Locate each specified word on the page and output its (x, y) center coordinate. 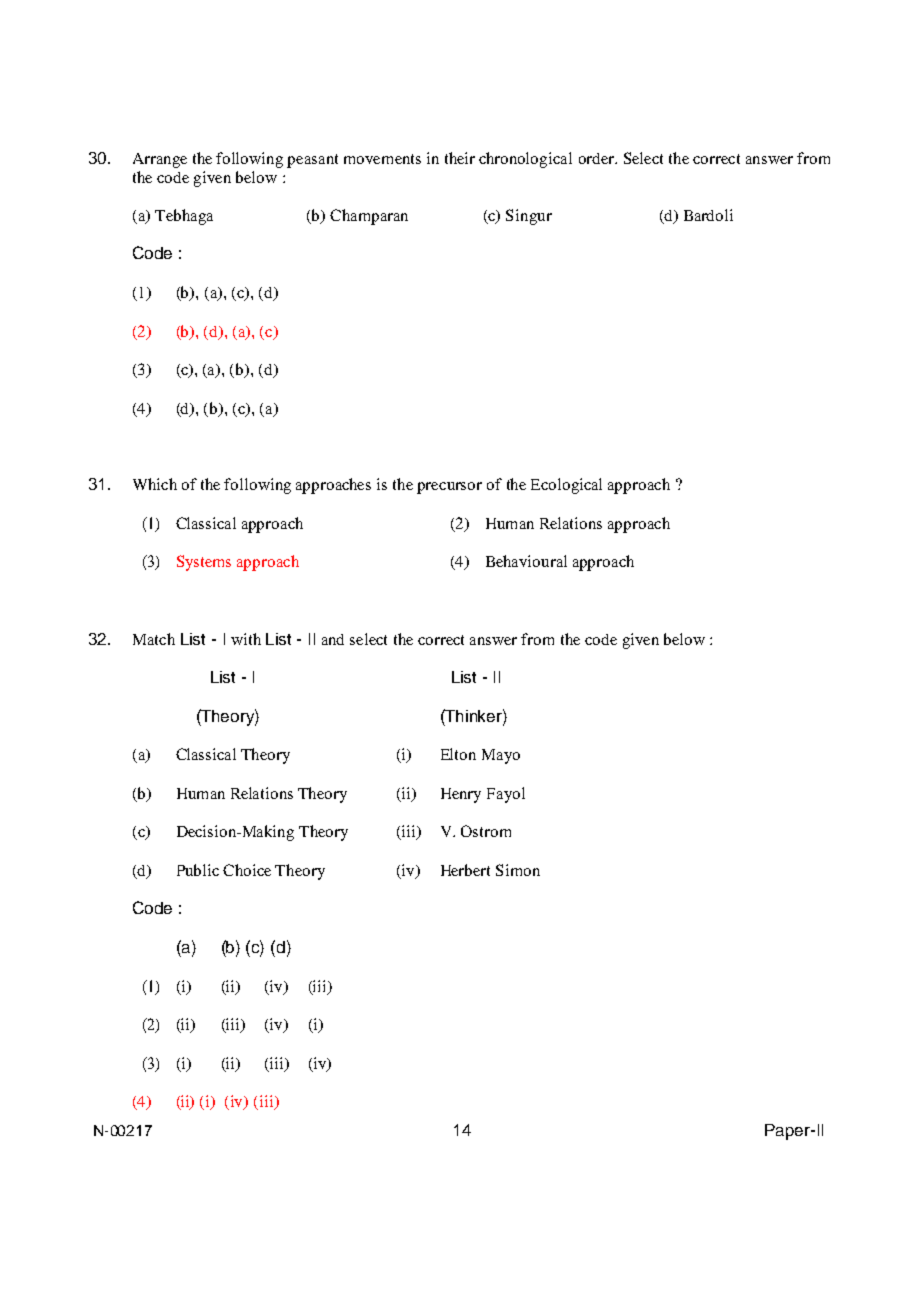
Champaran (369, 217)
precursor (449, 488)
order (597, 158)
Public (198, 870)
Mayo (501, 756)
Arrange (160, 160)
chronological (525, 160)
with (246, 639)
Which (155, 484)
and (333, 639)
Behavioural (526, 561)
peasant (312, 161)
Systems (204, 563)
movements (382, 159)
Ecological (566, 486)
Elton (458, 754)
